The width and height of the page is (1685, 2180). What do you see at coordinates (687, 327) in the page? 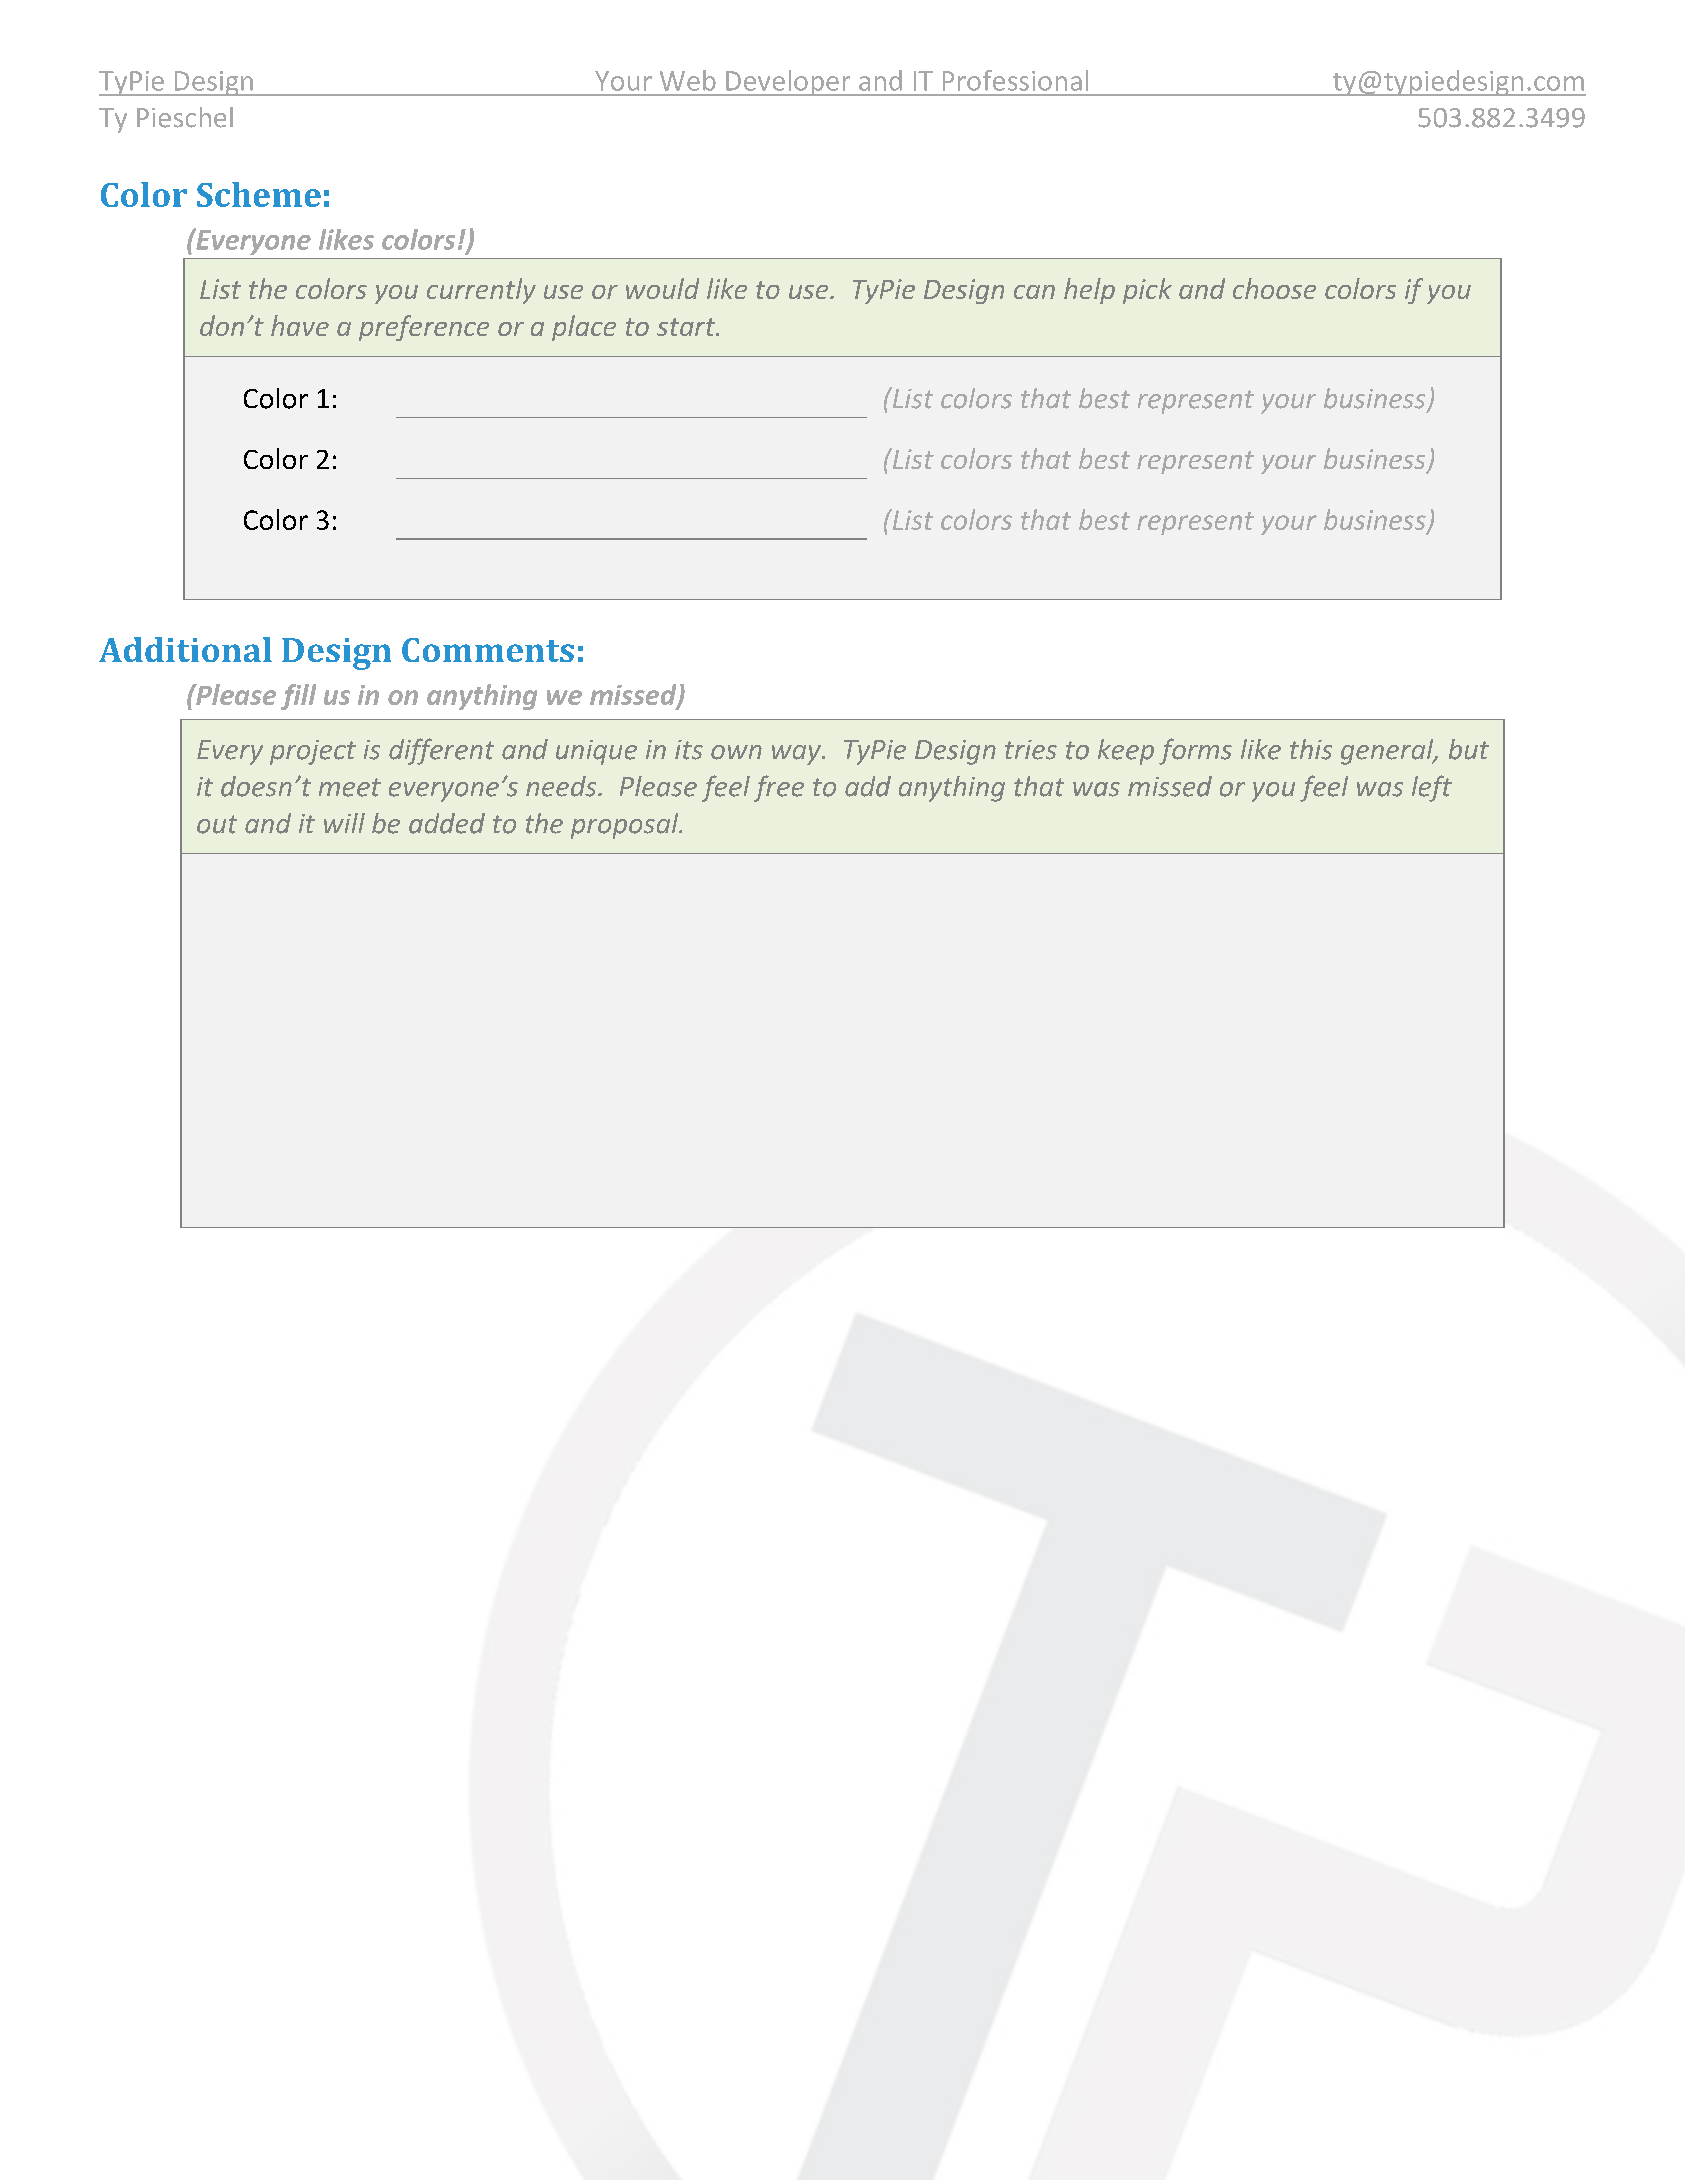
I see `start` at bounding box center [687, 327].
